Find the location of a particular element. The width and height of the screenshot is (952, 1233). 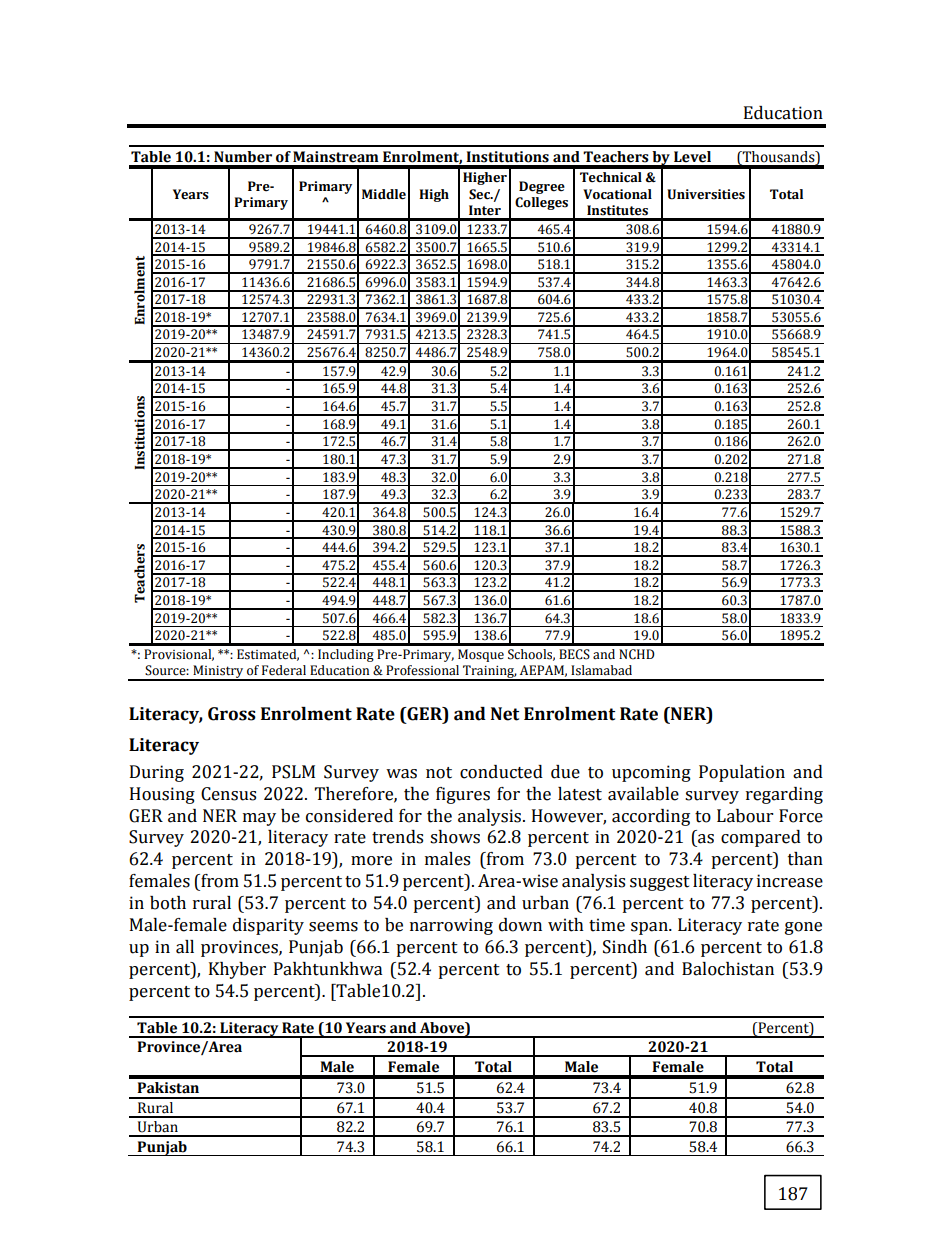

Khyber is located at coordinates (237, 970).
